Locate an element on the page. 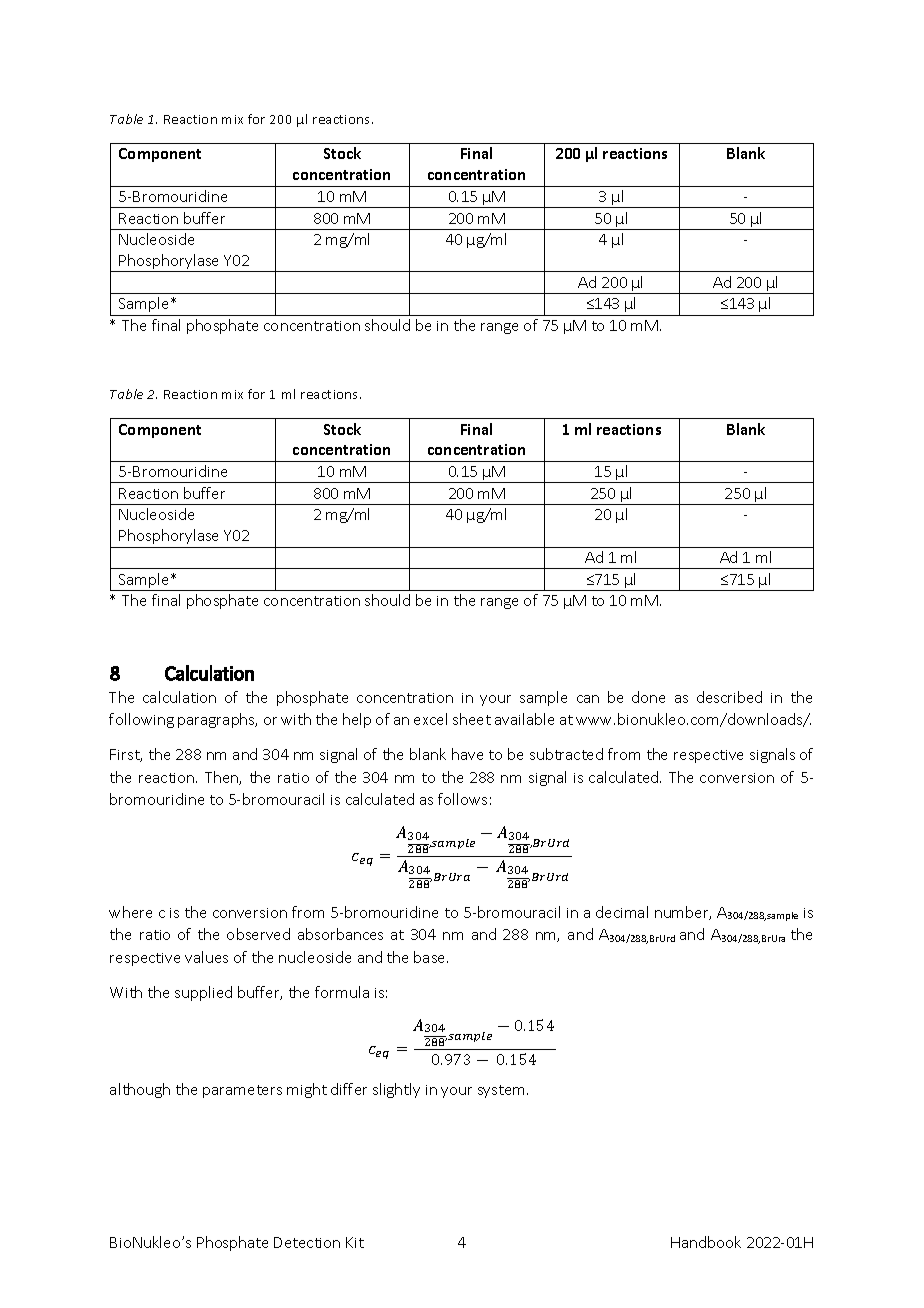 The image size is (924, 1308). done is located at coordinates (648, 697).
